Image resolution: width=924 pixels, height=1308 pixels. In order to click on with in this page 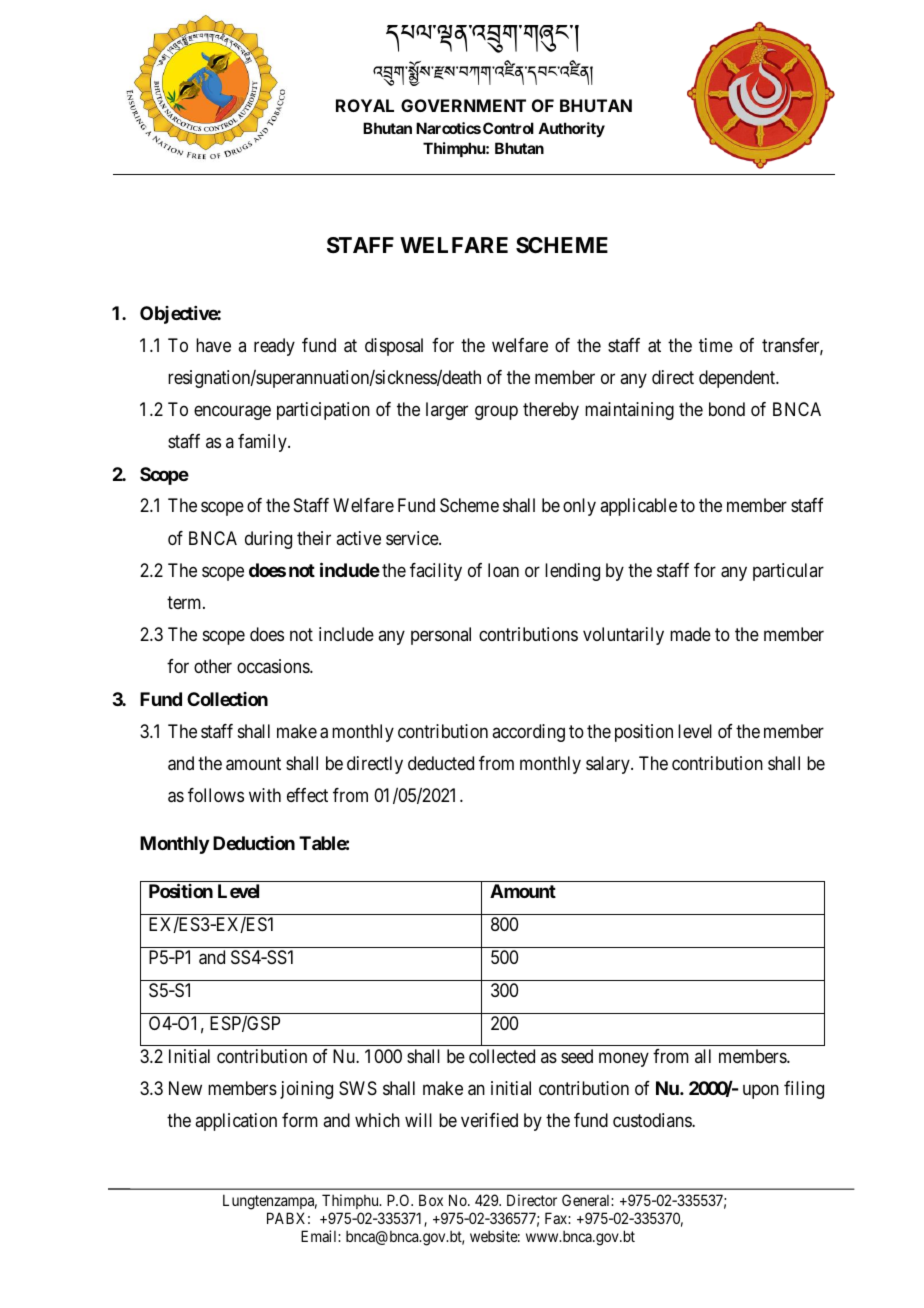, I will do `click(265, 795)`.
